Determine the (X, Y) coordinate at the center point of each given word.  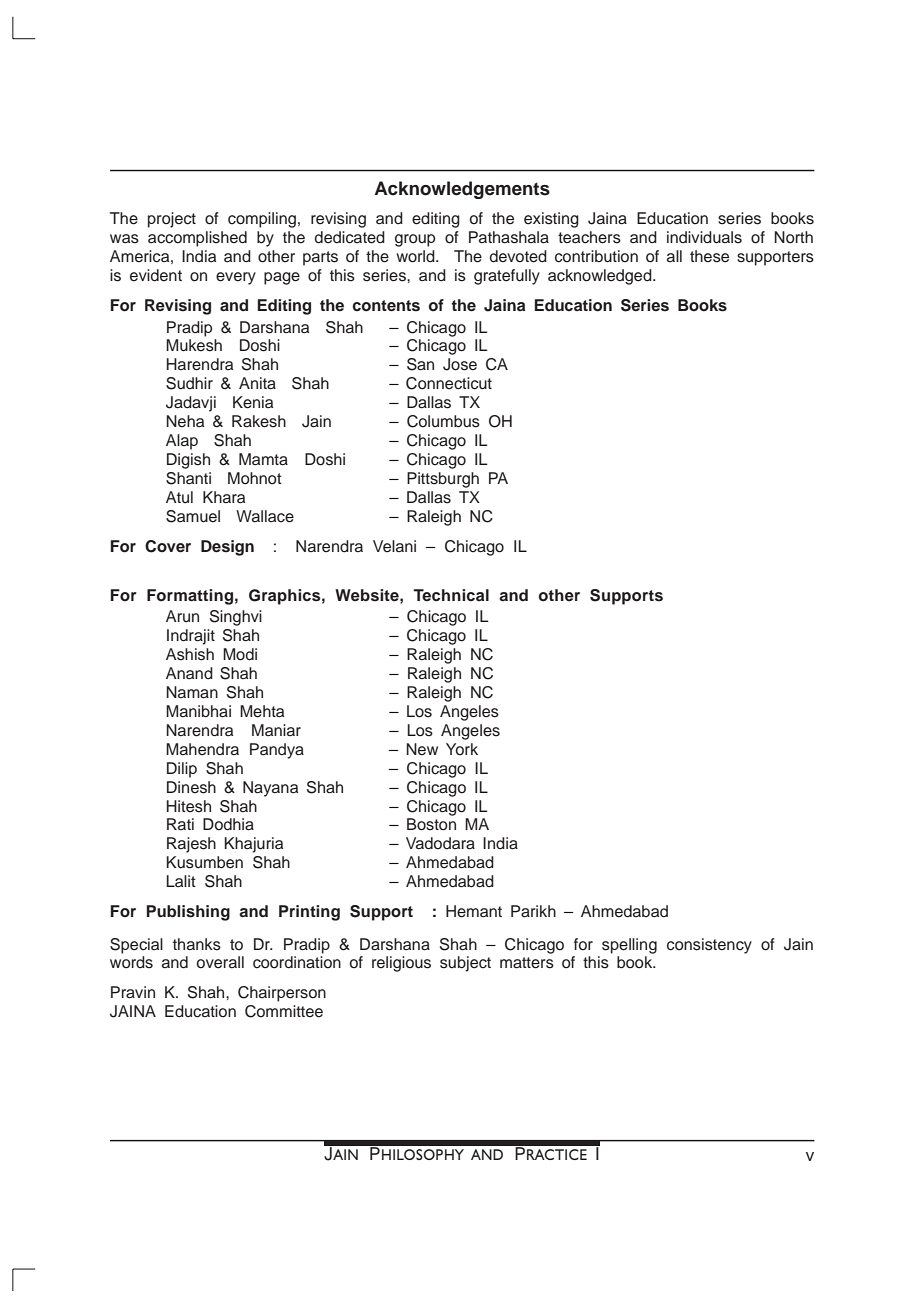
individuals (704, 237)
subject (465, 964)
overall (220, 962)
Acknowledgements (462, 190)
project (172, 220)
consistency (709, 946)
